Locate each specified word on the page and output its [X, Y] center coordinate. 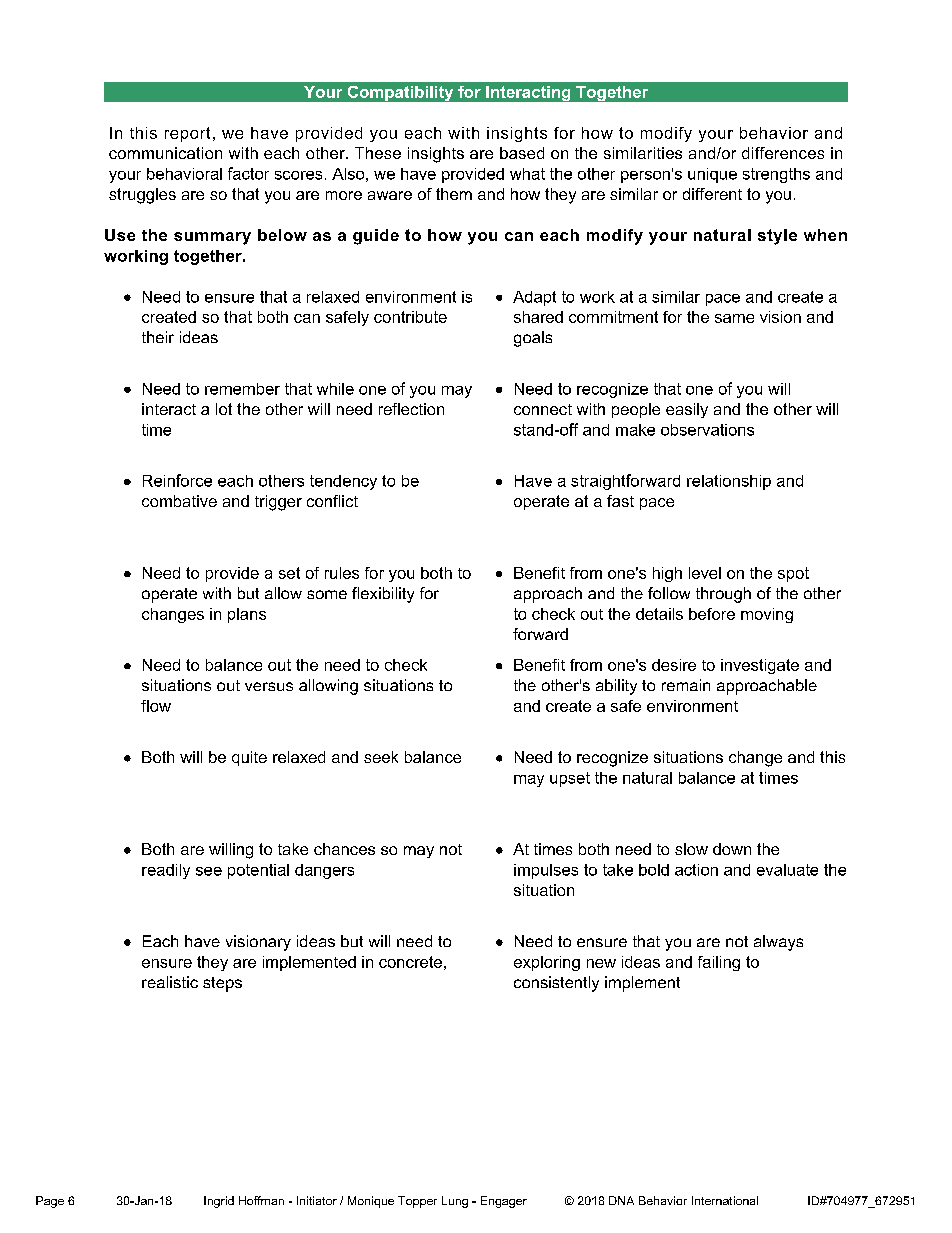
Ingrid [219, 1202]
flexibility [383, 595]
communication [165, 153]
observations [707, 430]
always [778, 943]
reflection [411, 409]
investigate [760, 666]
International [725, 1200]
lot [224, 409]
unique [712, 175]
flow [156, 706]
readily [166, 871]
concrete [410, 962]
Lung [455, 1202]
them [454, 194]
